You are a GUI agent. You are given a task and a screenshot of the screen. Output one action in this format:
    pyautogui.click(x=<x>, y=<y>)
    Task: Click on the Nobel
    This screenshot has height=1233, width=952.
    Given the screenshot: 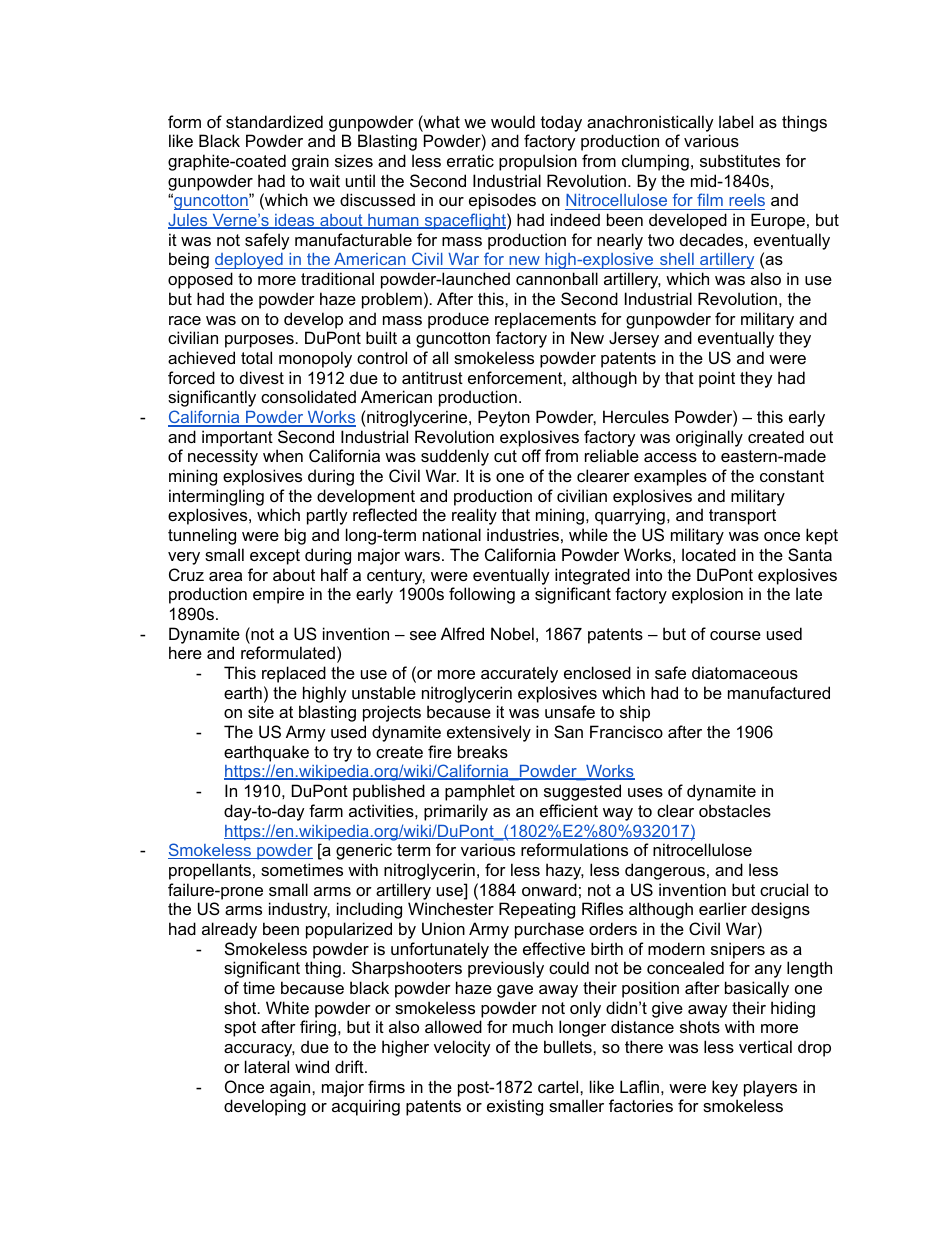 What is the action you would take?
    pyautogui.click(x=512, y=633)
